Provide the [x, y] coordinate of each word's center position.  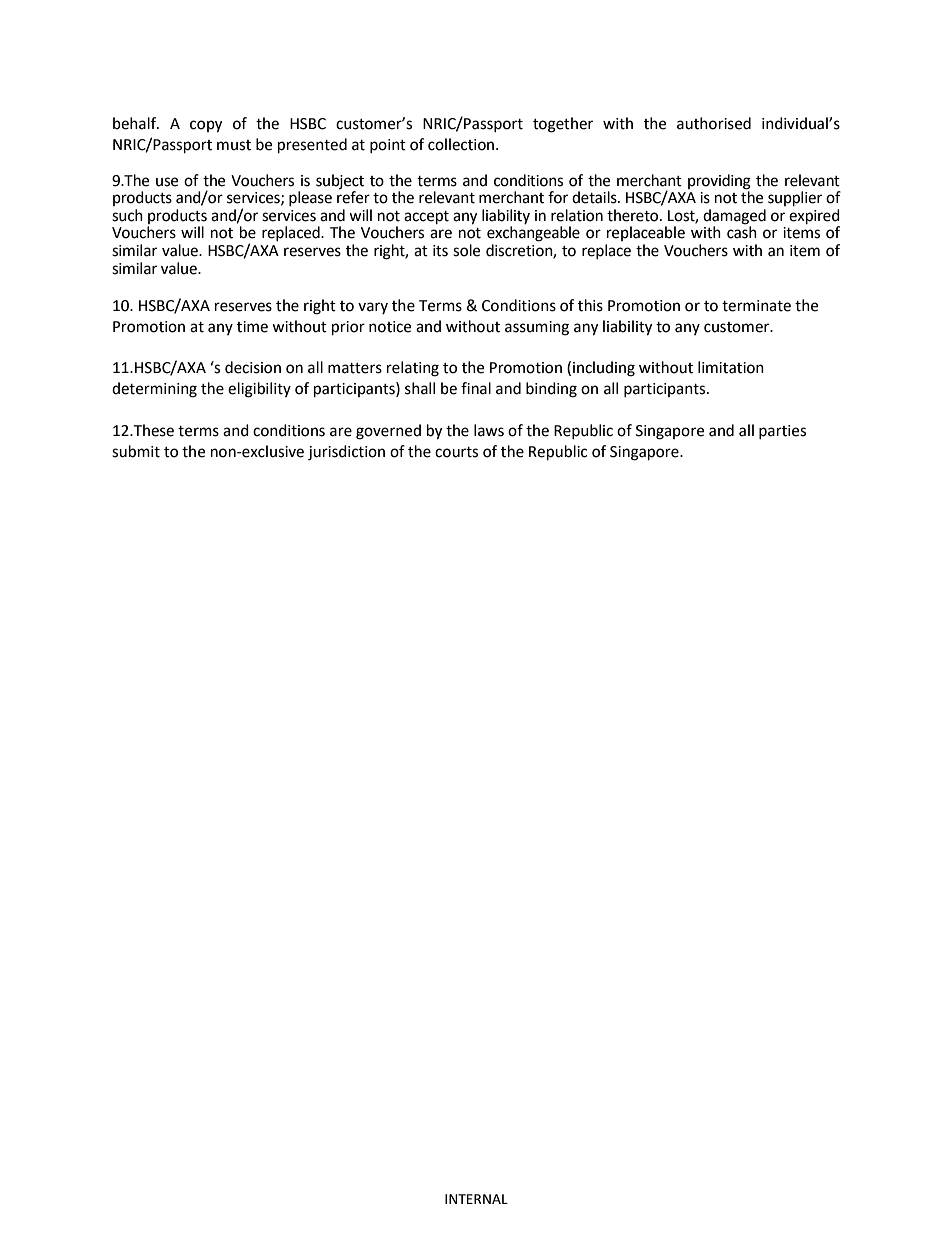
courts [456, 452]
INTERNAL [476, 1199]
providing [719, 182]
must [234, 145]
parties [782, 432]
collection [462, 144]
